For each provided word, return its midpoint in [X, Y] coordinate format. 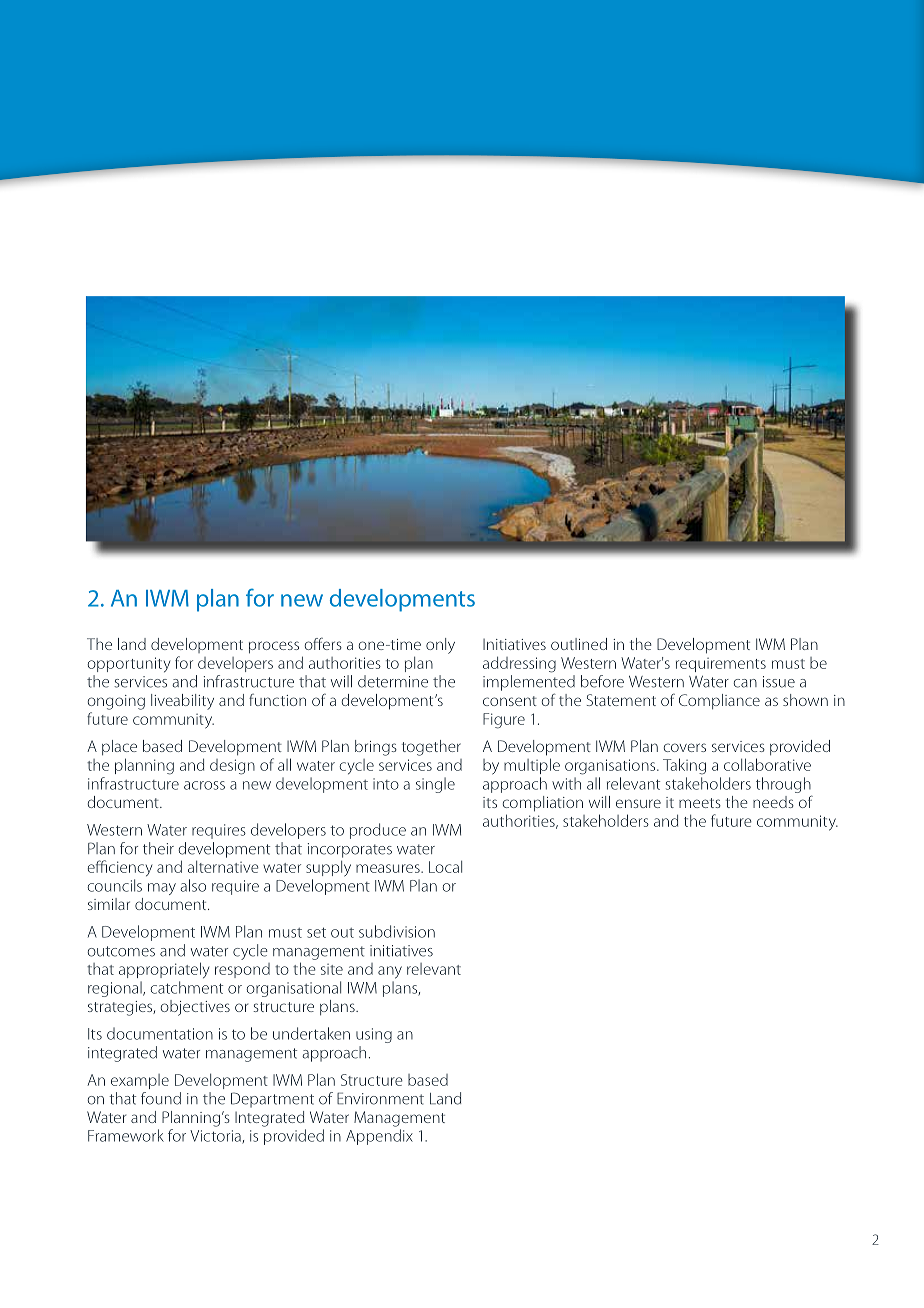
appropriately [164, 970]
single [435, 785]
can [745, 683]
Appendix [379, 1137]
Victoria [216, 1137]
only [440, 646]
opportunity [129, 664]
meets [700, 803]
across [204, 785]
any [390, 972]
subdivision [397, 931]
